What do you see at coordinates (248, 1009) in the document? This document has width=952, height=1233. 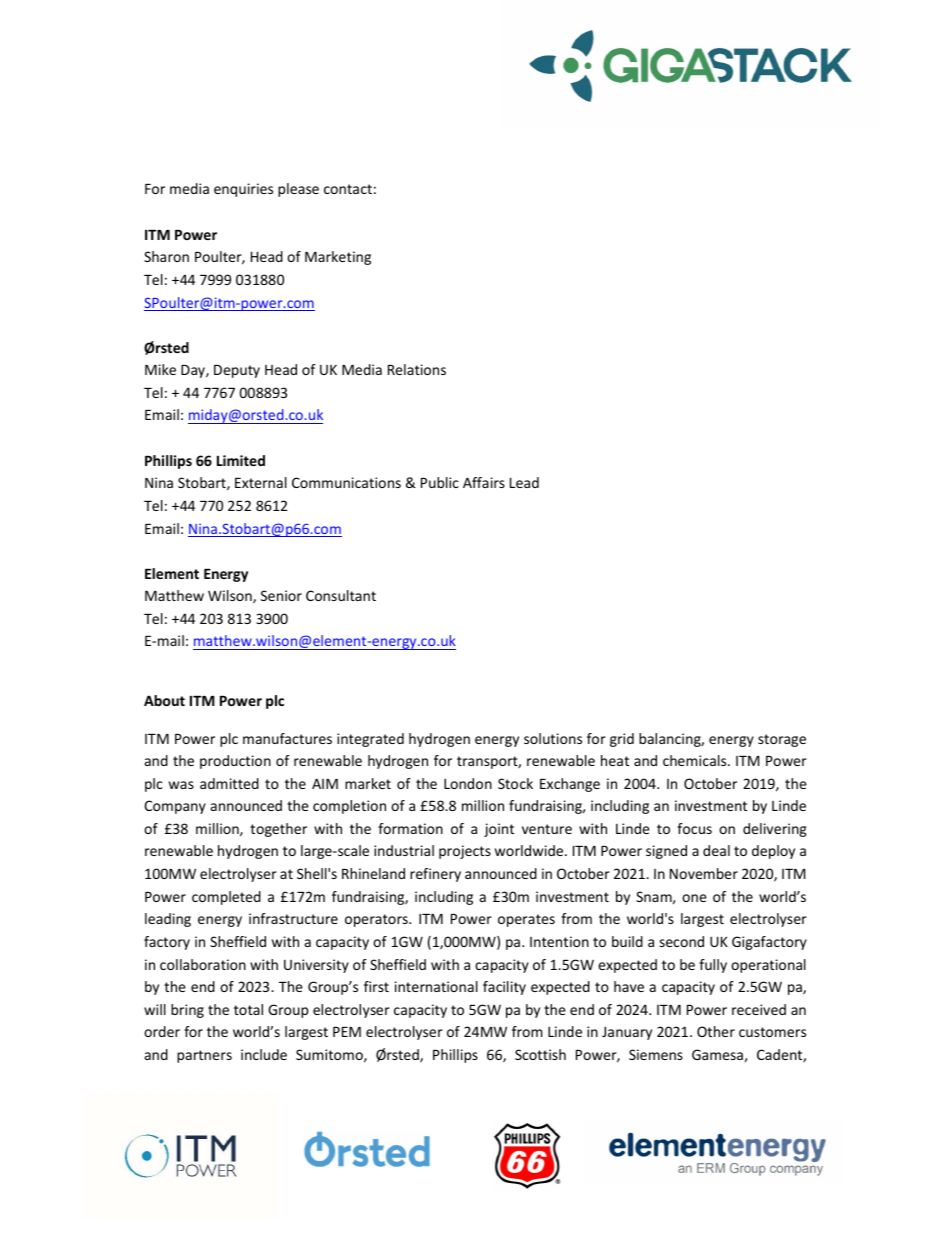 I see `total` at bounding box center [248, 1009].
